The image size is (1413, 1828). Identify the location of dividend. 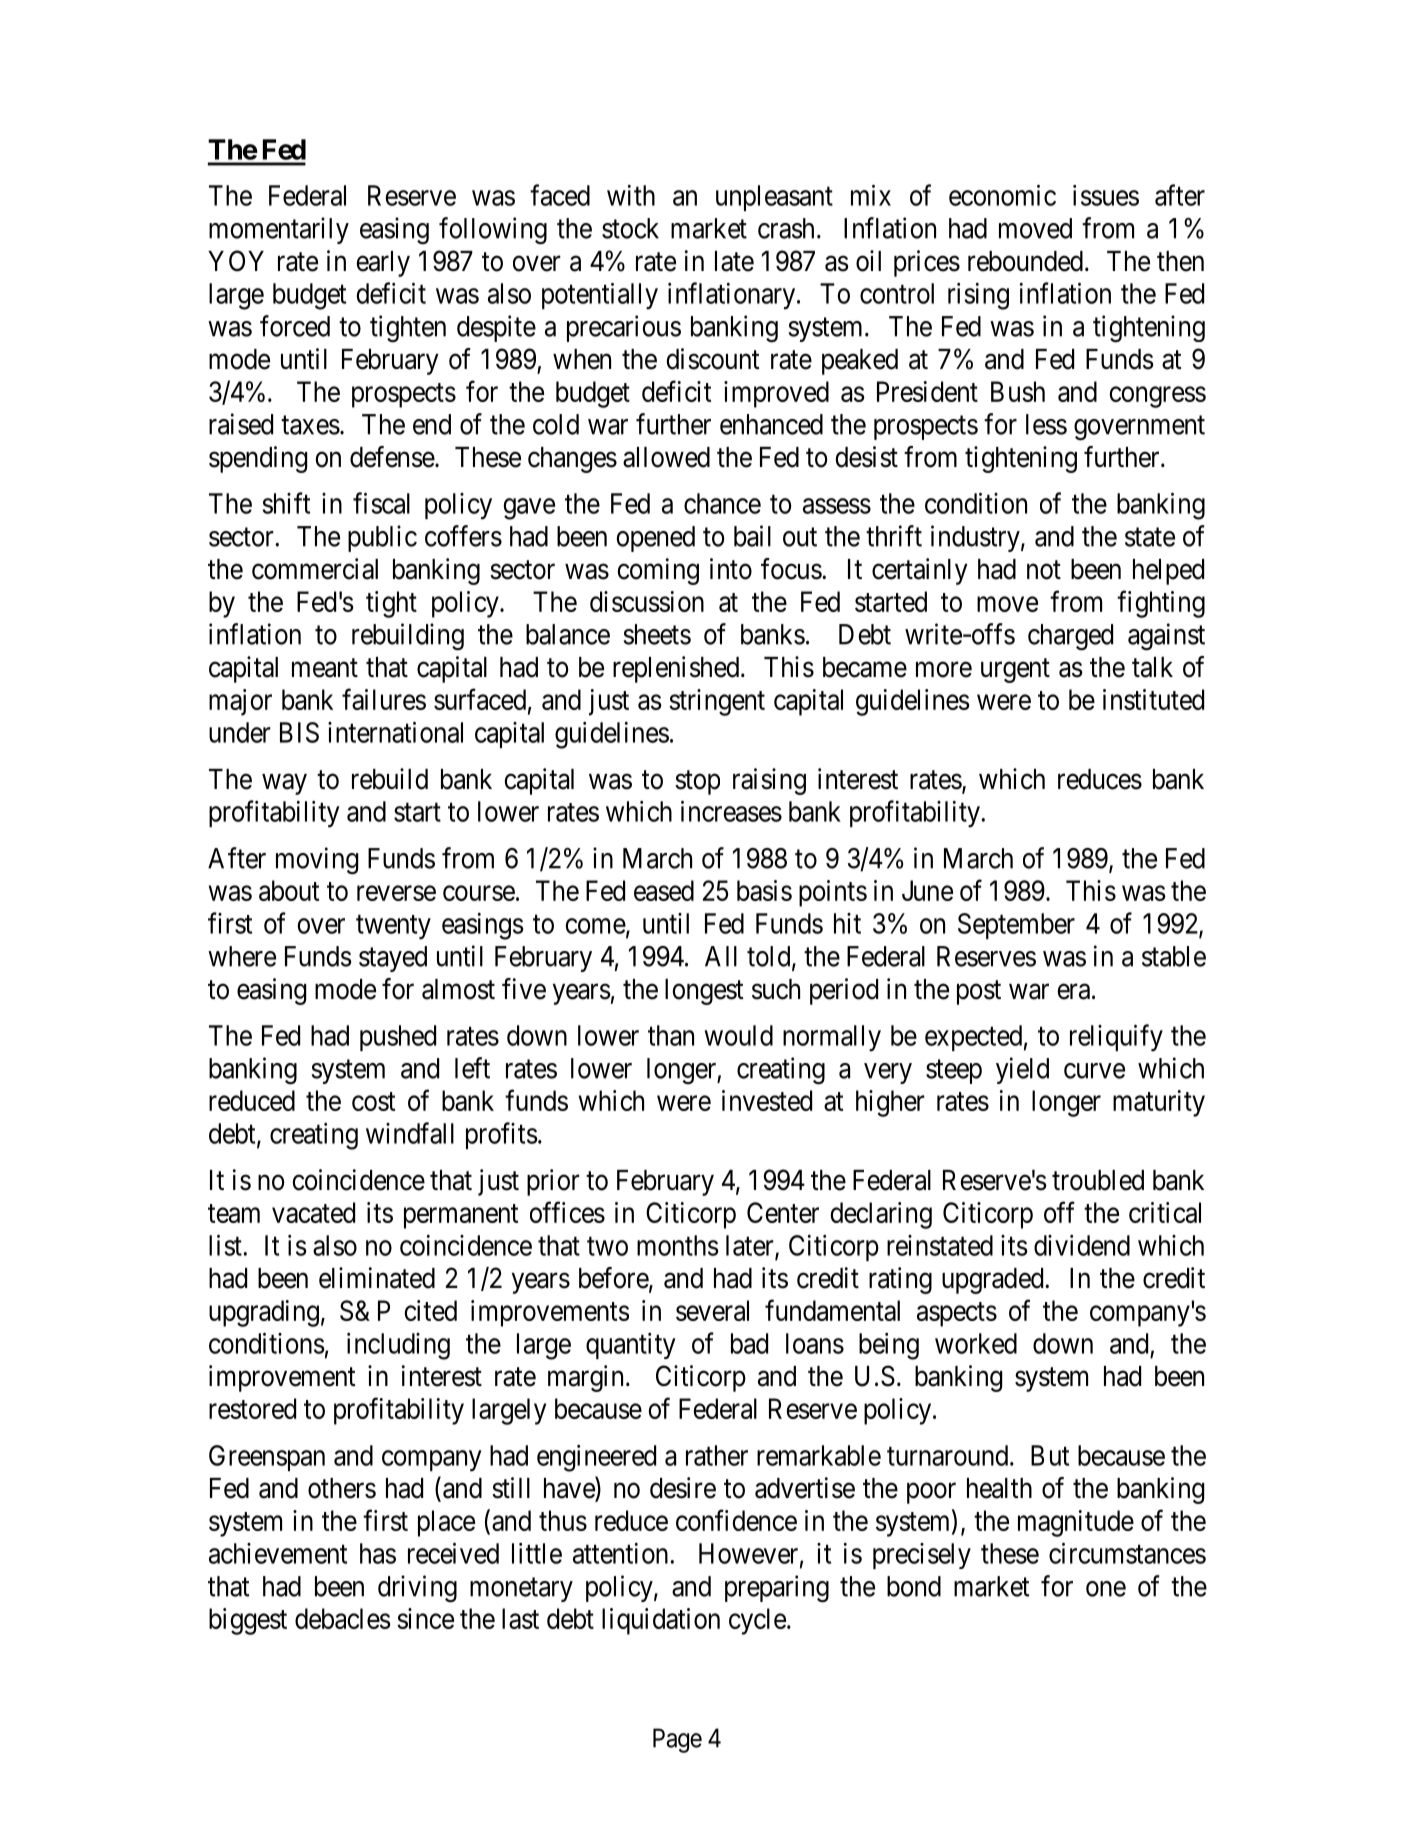
(1082, 1245).
